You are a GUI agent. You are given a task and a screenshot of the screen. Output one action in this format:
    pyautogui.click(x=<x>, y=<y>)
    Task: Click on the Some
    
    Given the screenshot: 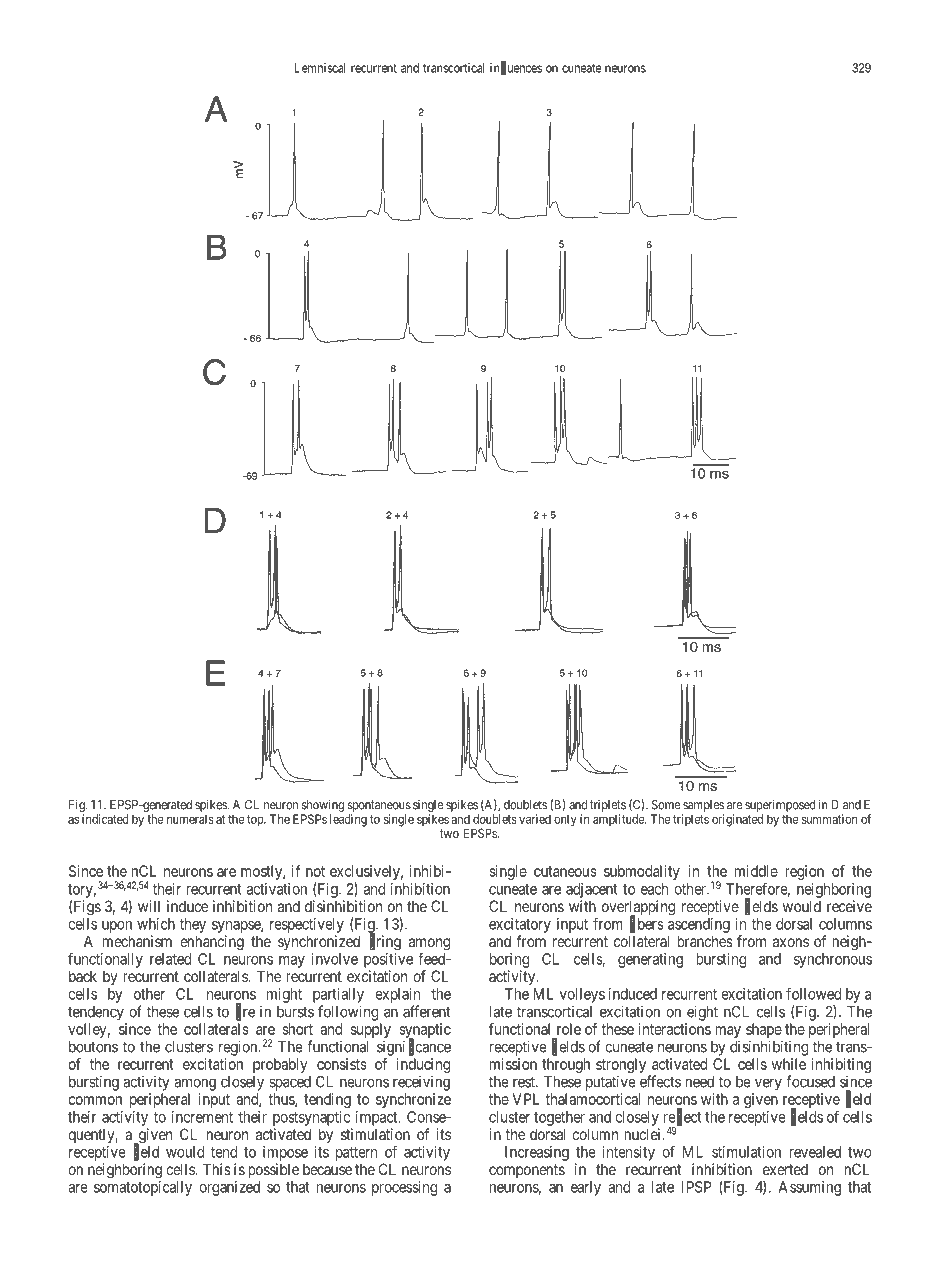 What is the action you would take?
    pyautogui.click(x=666, y=805)
